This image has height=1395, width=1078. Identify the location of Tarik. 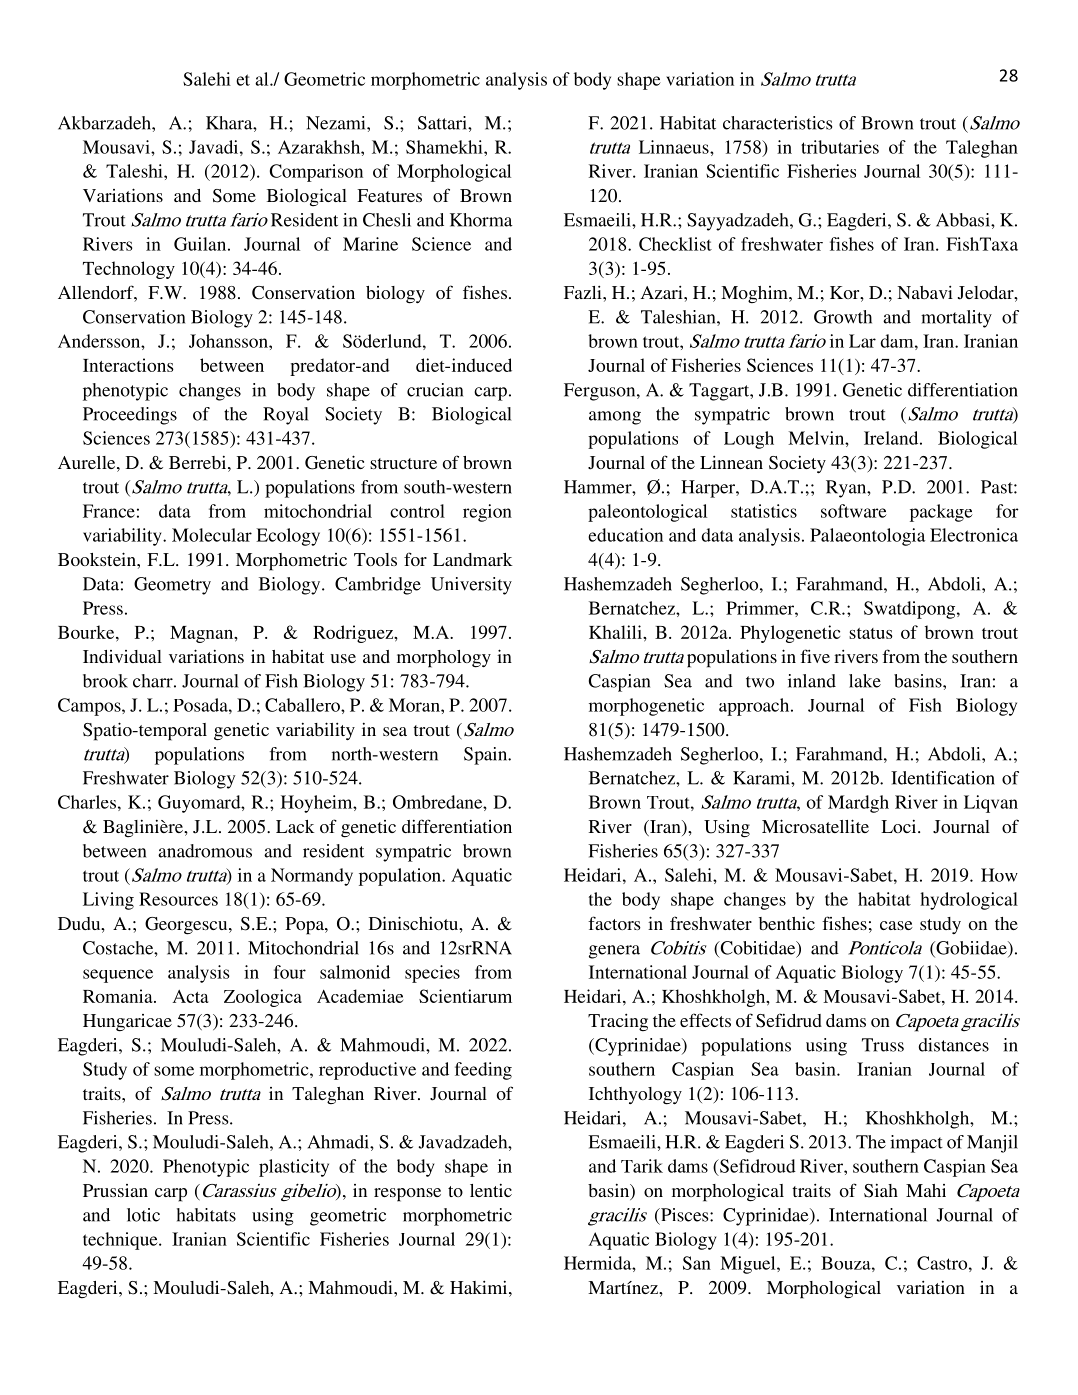
(642, 1166).
